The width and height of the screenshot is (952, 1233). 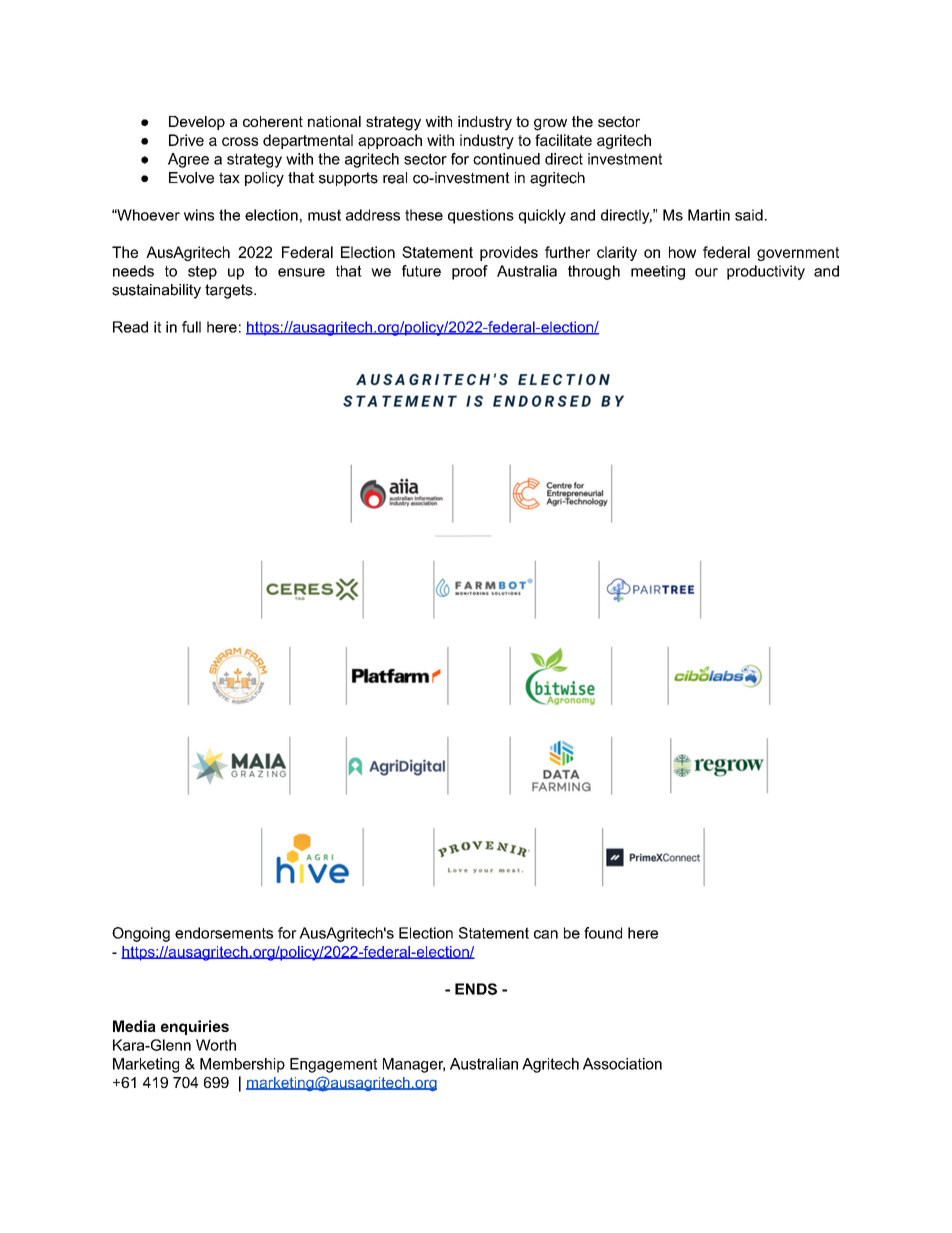 I want to click on Martin, so click(x=709, y=215).
